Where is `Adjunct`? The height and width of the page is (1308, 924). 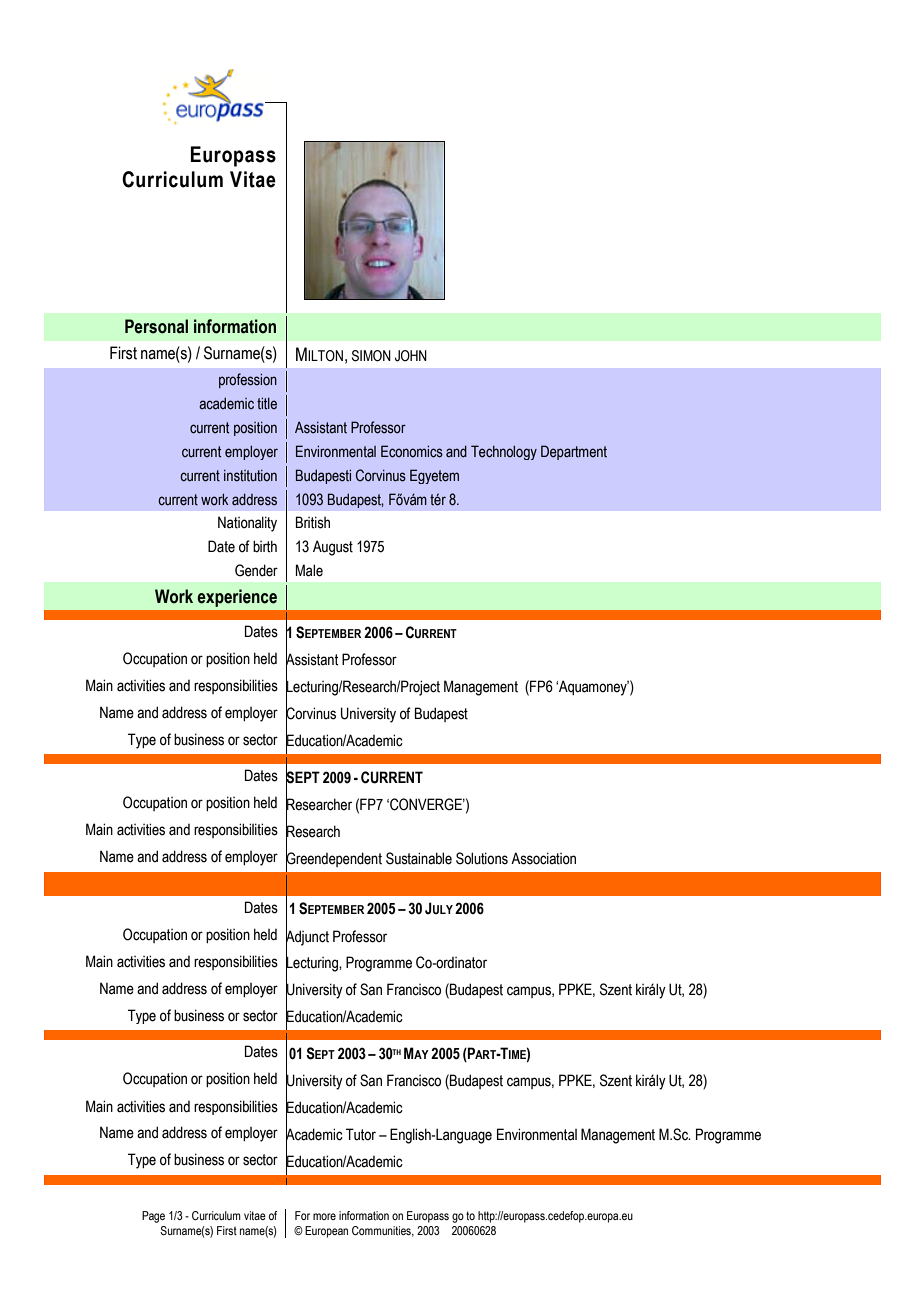 Adjunct is located at coordinates (307, 937).
